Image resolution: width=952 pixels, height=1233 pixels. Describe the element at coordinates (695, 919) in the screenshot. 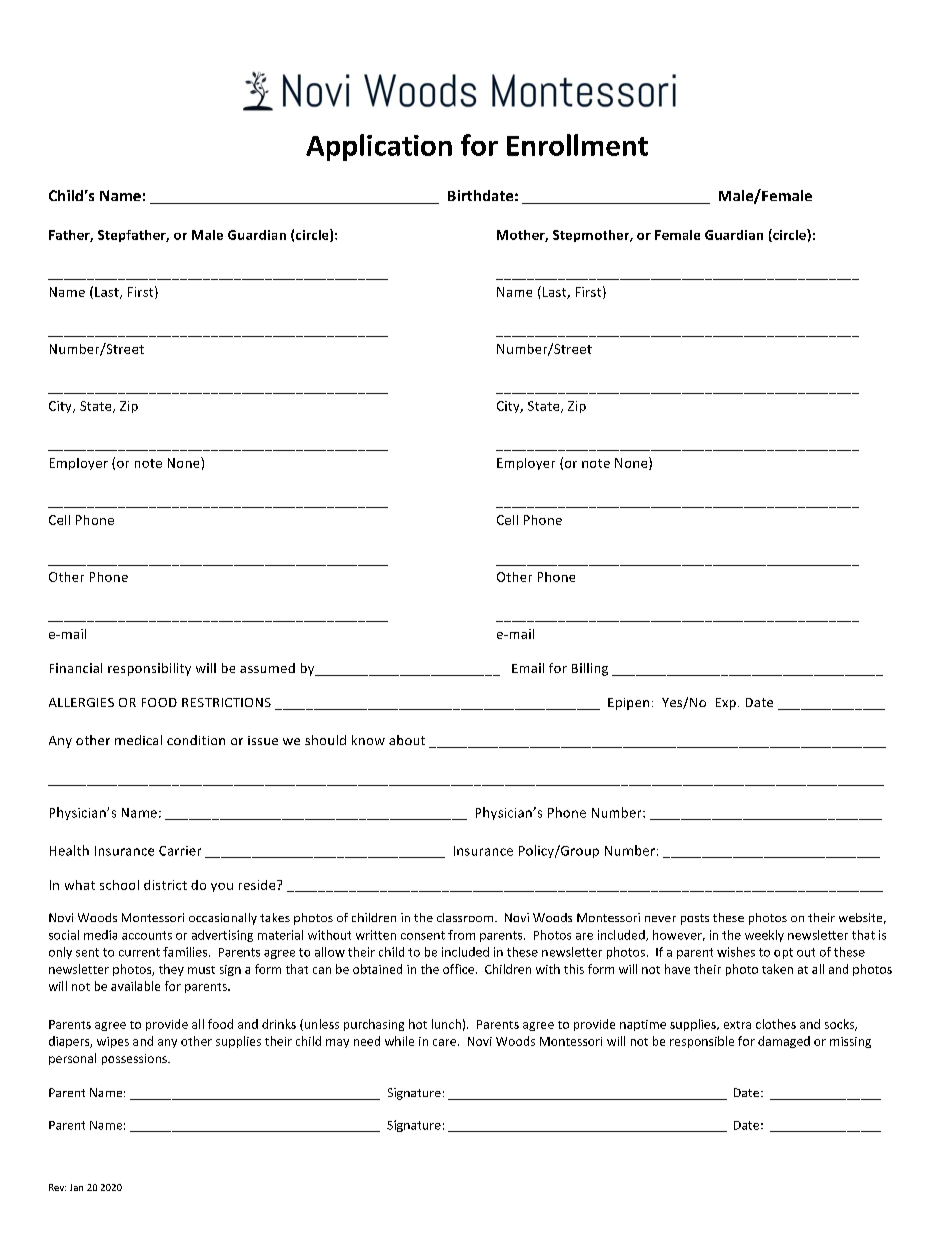

I see `posts` at that location.
